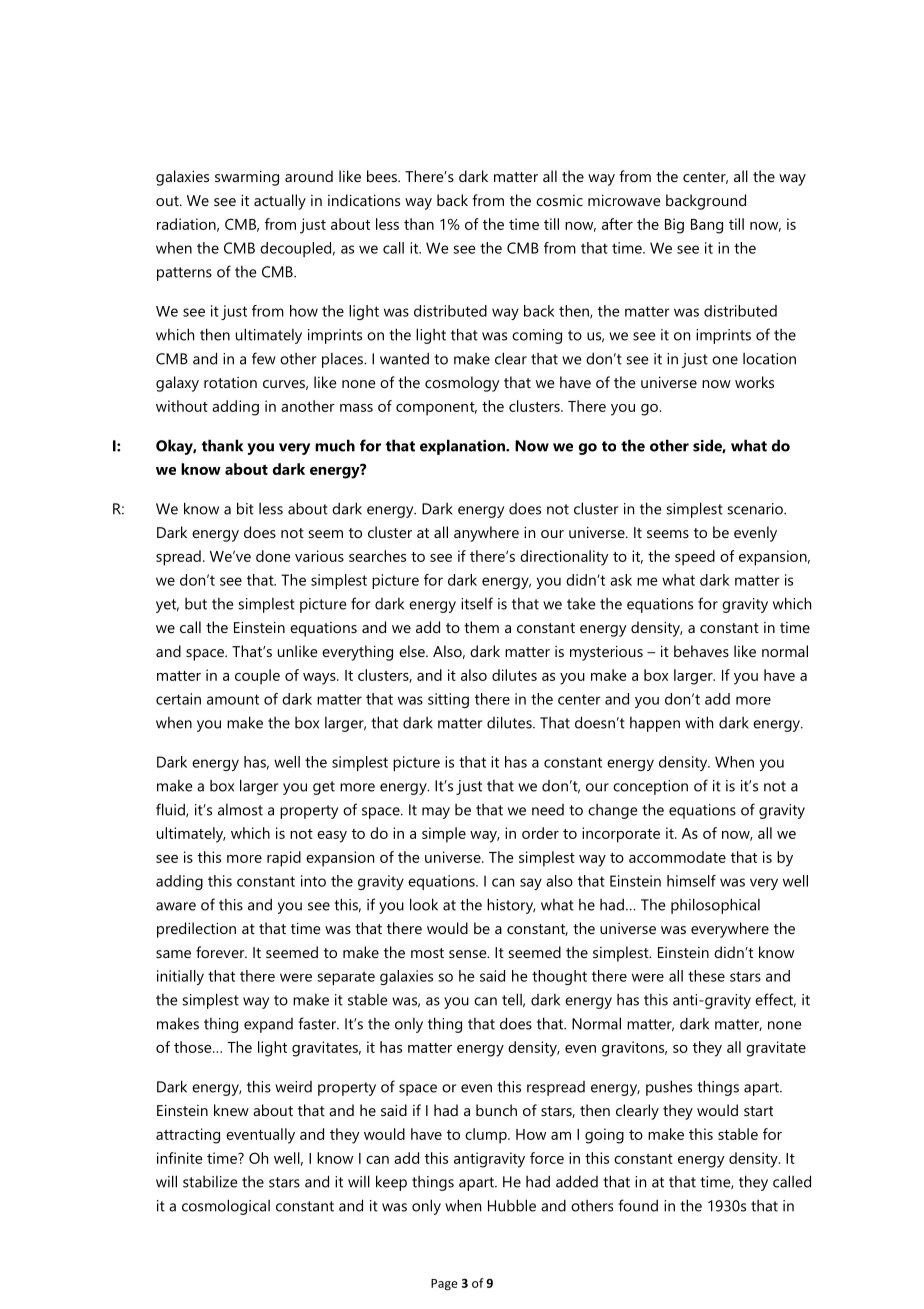 The width and height of the screenshot is (924, 1309). I want to click on swarming, so click(247, 178).
